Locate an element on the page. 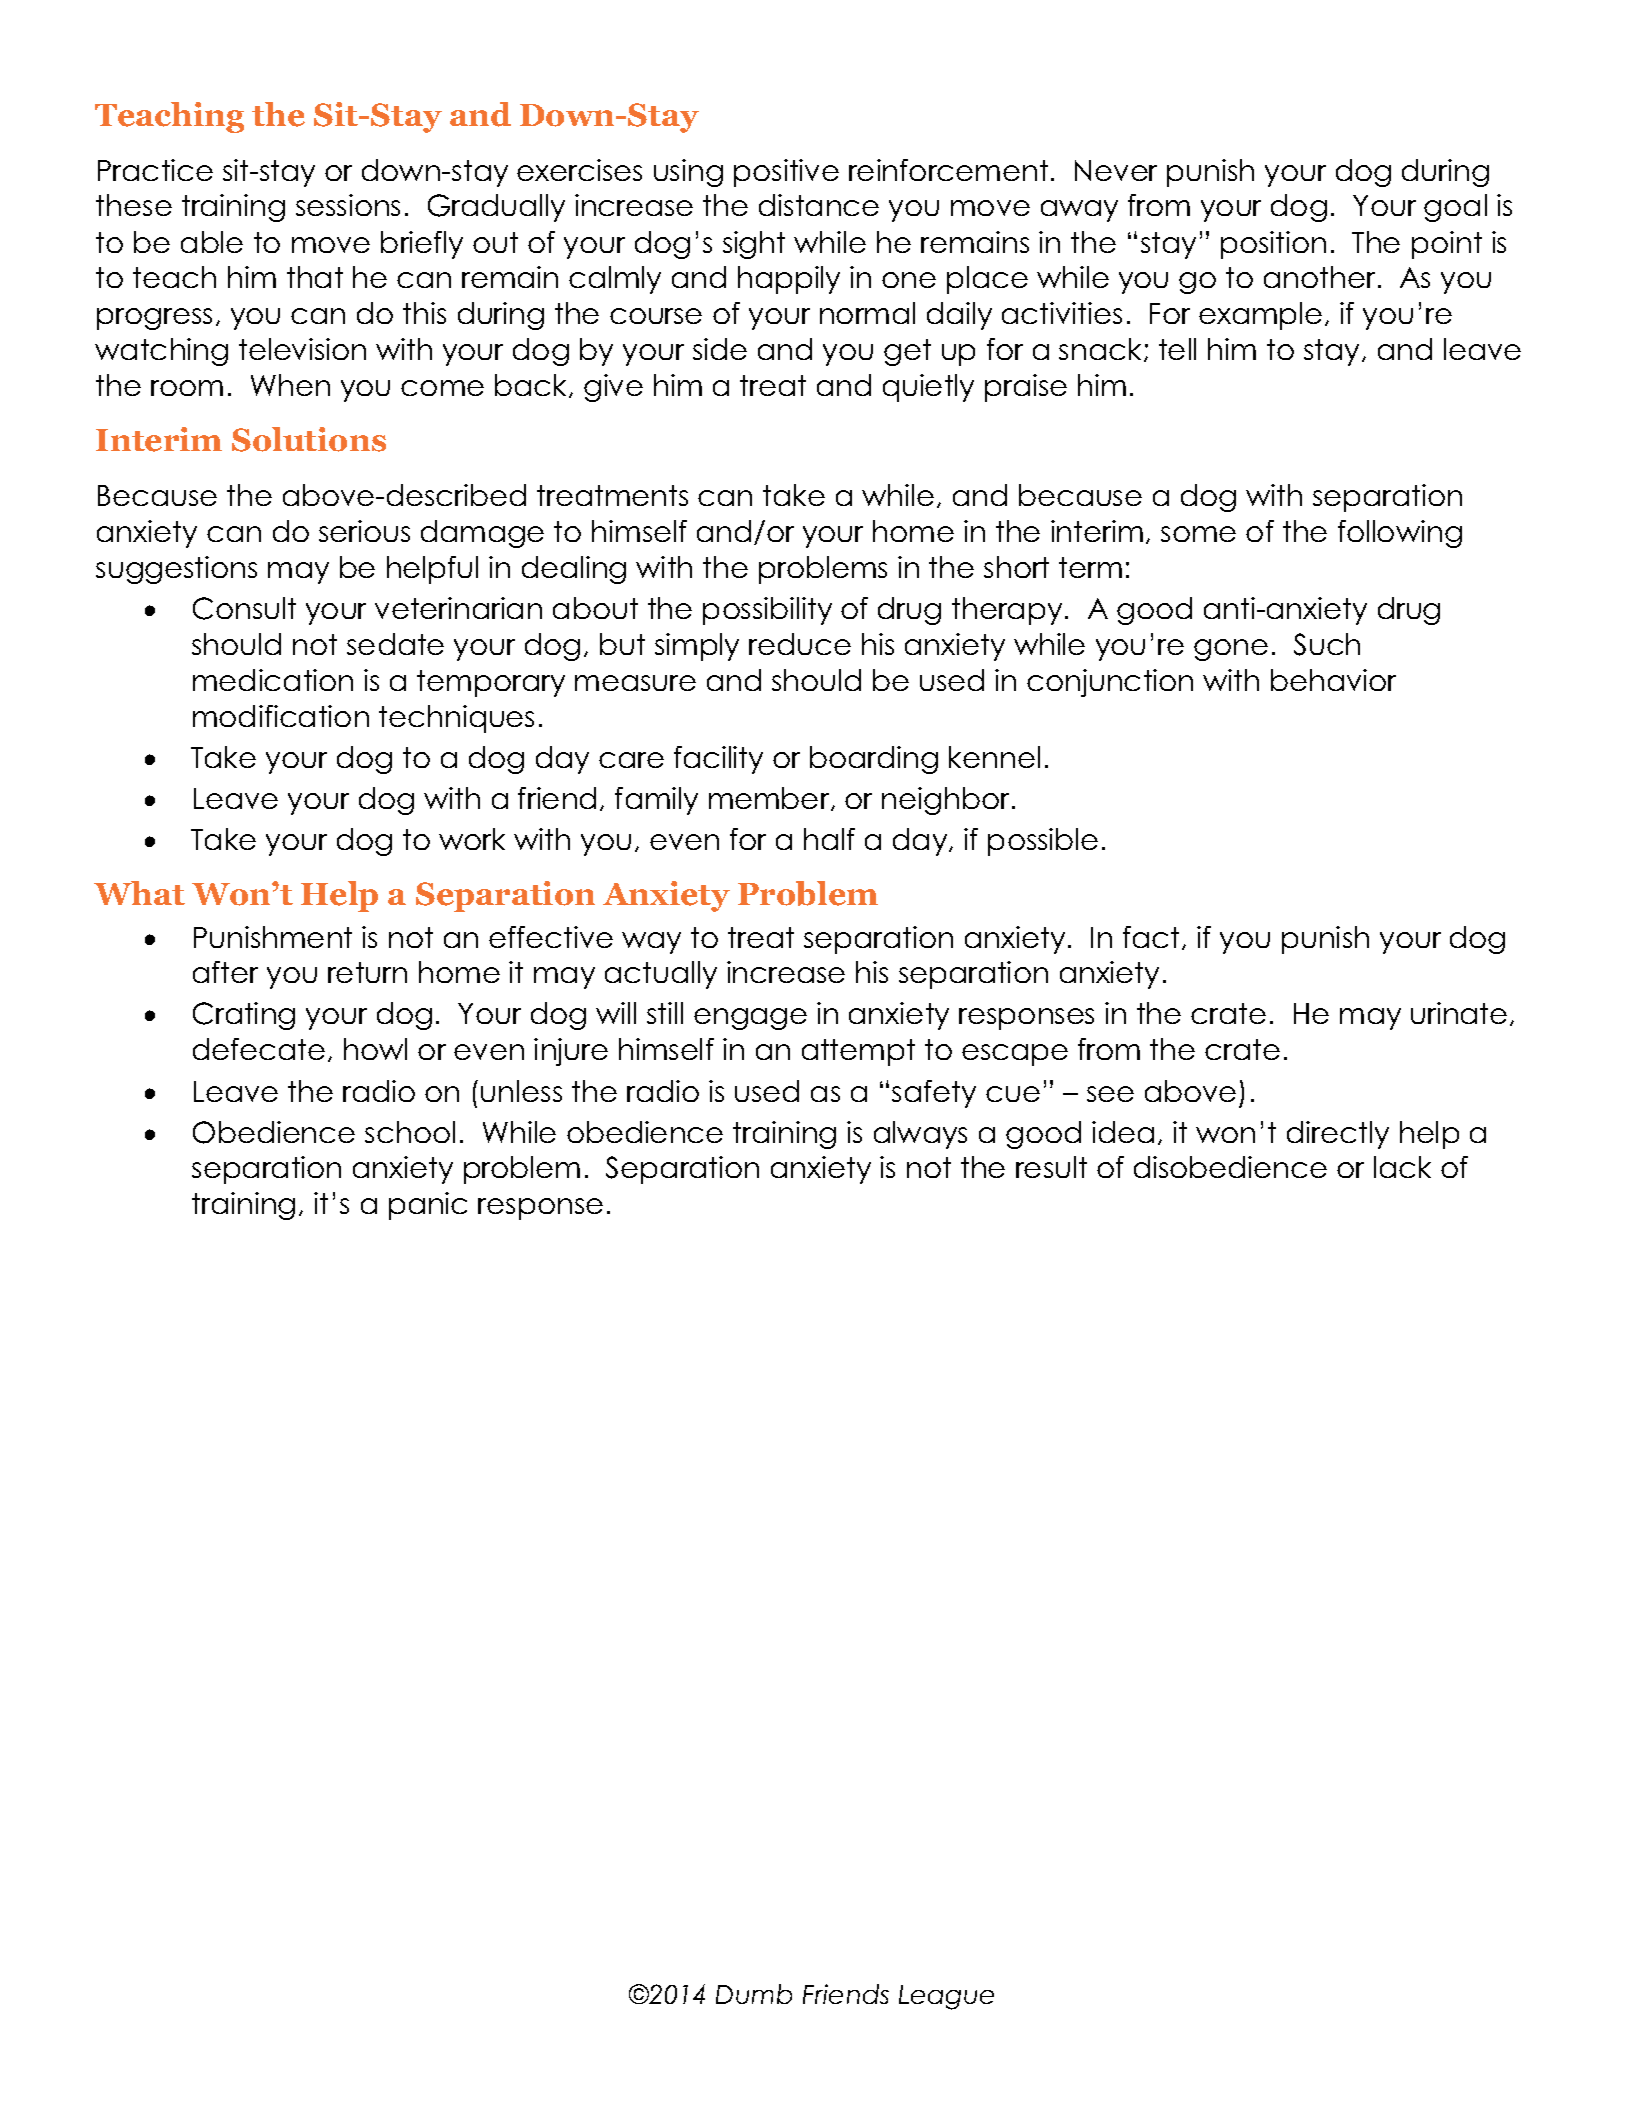 Image resolution: width=1627 pixels, height=2106 pixels. distance is located at coordinates (819, 205).
